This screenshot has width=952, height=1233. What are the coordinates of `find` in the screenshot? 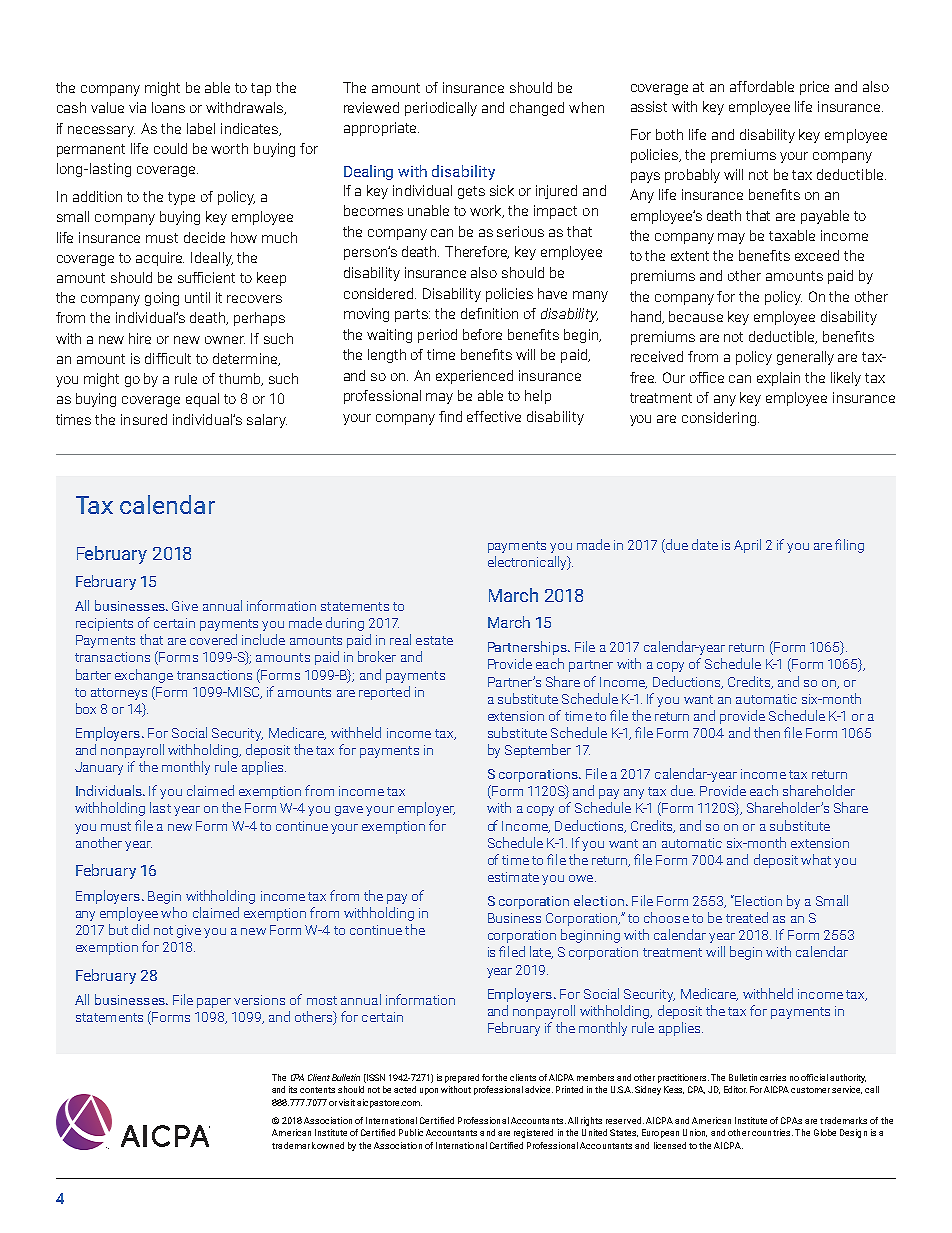 It's located at (450, 416).
